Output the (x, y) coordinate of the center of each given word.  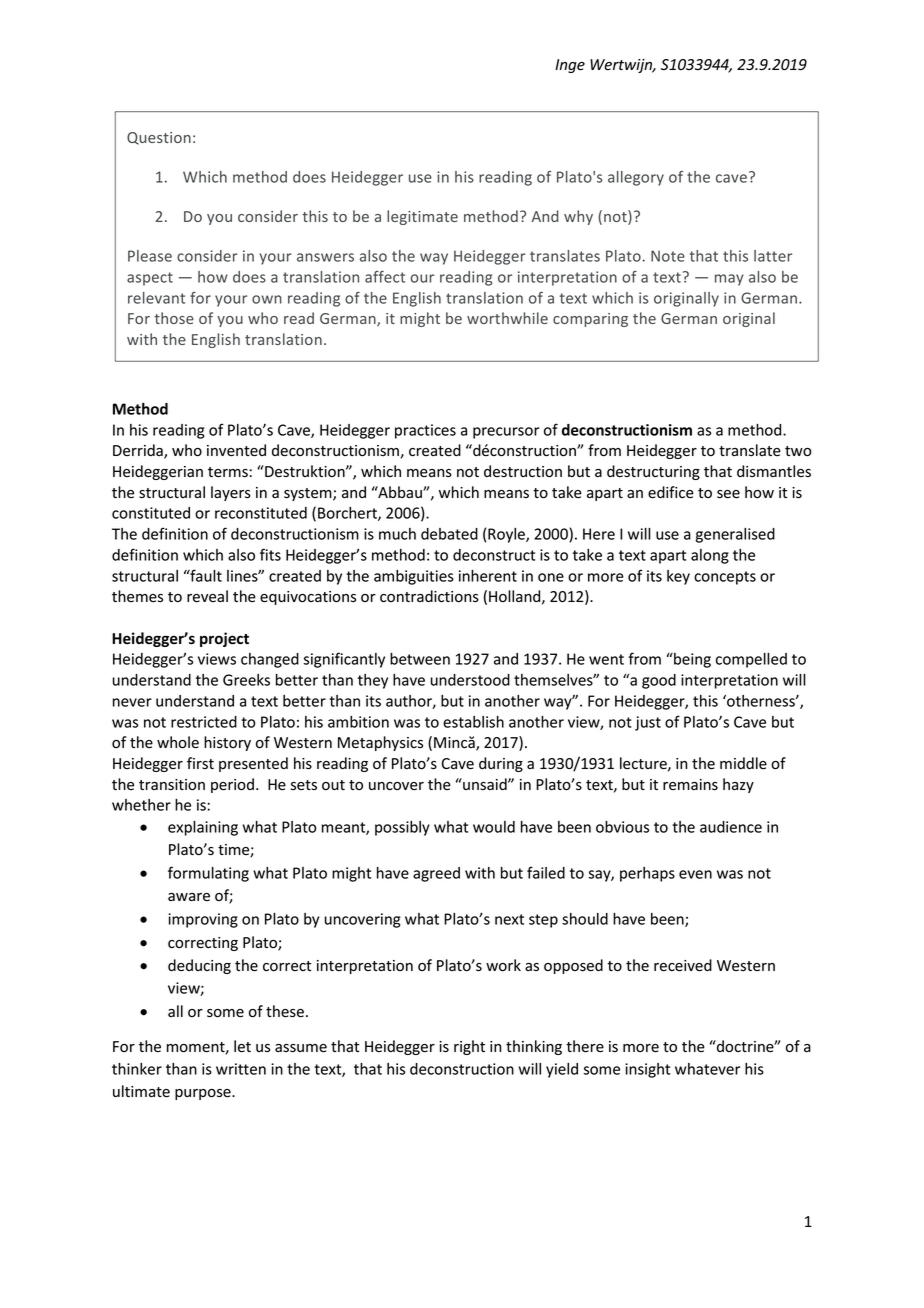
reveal (207, 596)
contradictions (429, 596)
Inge (570, 66)
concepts (725, 578)
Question (159, 138)
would (494, 827)
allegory (636, 178)
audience (731, 827)
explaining (203, 828)
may (729, 280)
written (241, 1069)
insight (647, 1070)
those (174, 318)
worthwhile (507, 318)
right (469, 1047)
